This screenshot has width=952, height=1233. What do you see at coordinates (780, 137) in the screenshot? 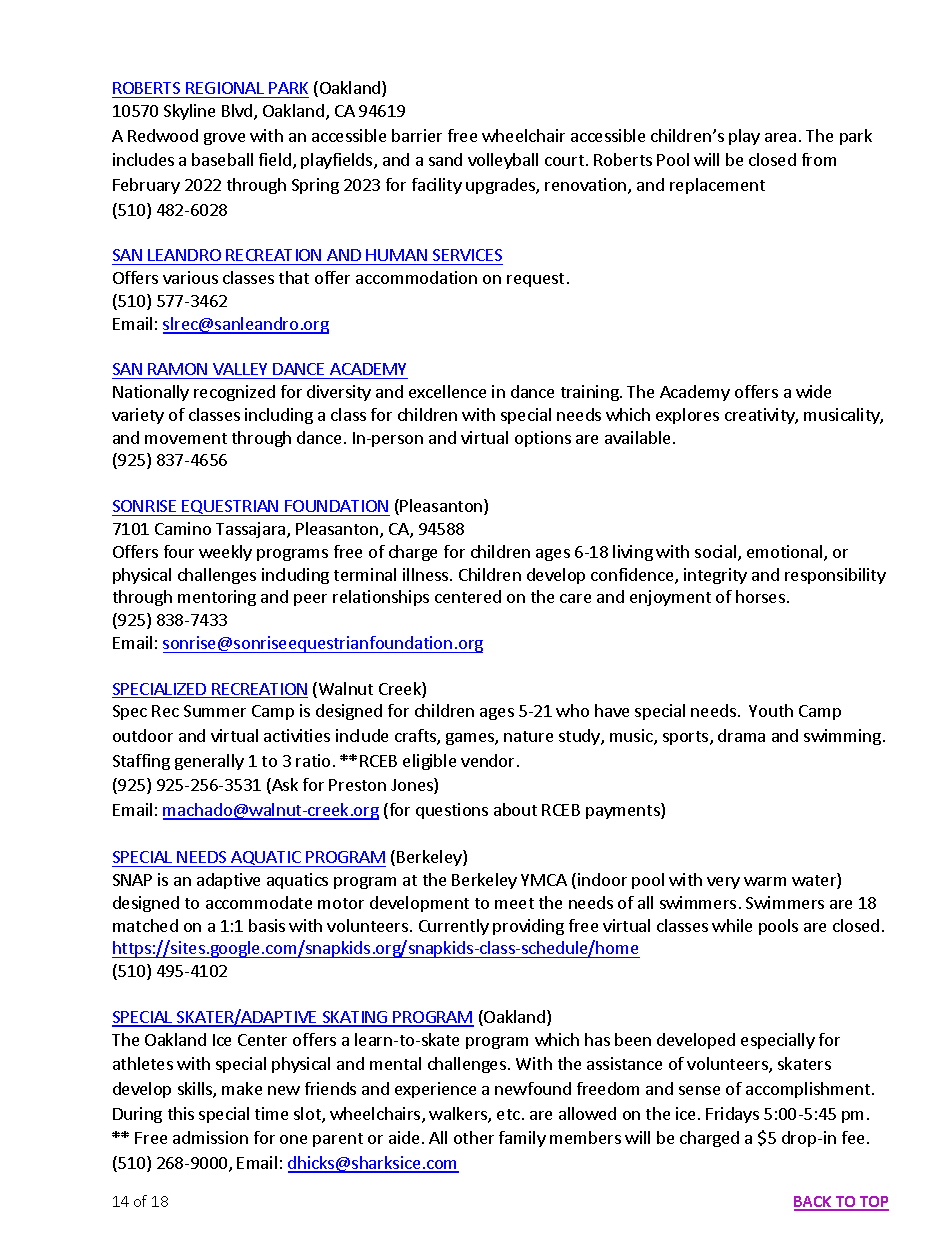
I see `area` at bounding box center [780, 137].
